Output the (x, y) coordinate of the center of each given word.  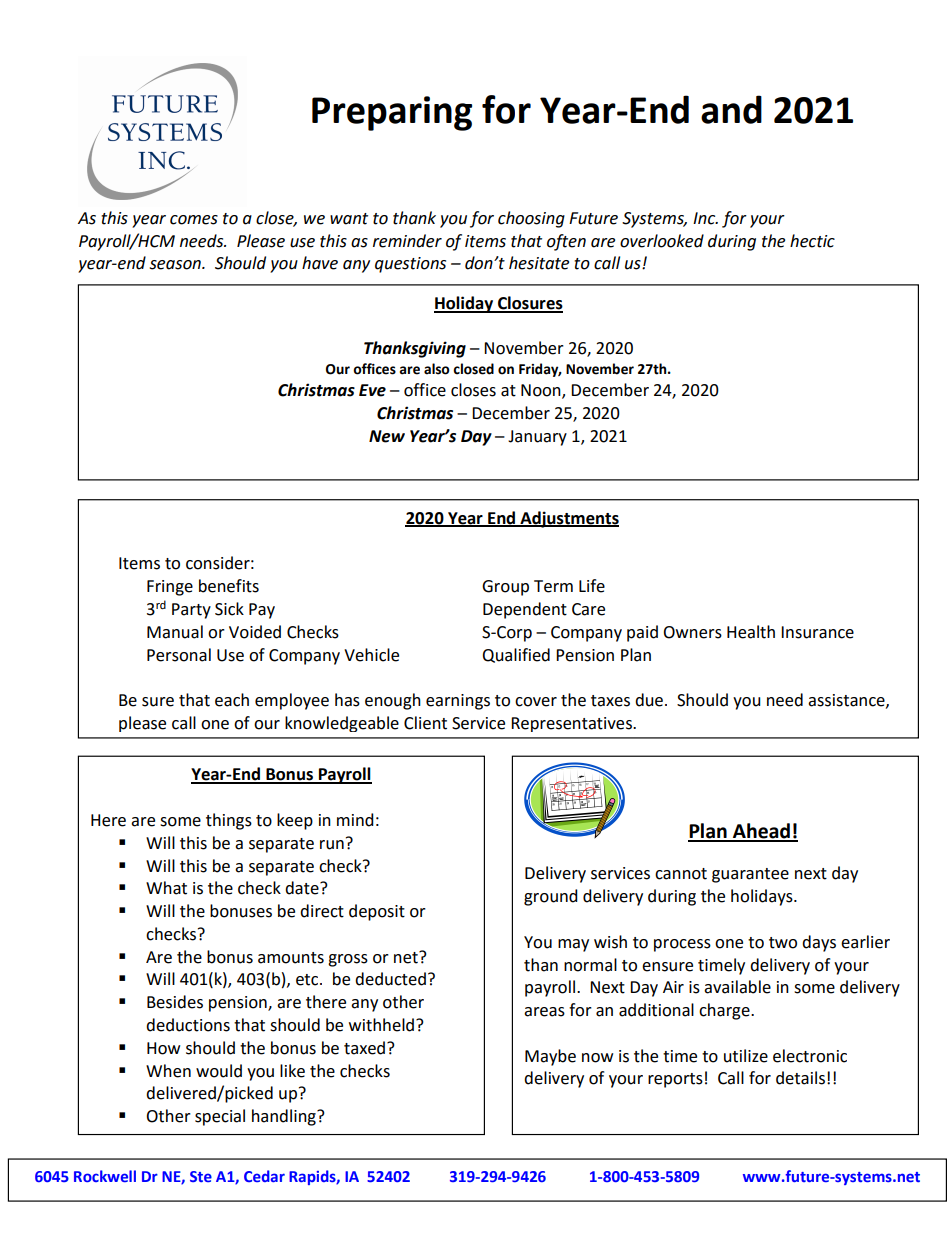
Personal (179, 655)
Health (751, 632)
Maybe (550, 1057)
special (220, 1117)
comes (194, 220)
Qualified (516, 655)
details (800, 1078)
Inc (705, 218)
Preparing (392, 113)
